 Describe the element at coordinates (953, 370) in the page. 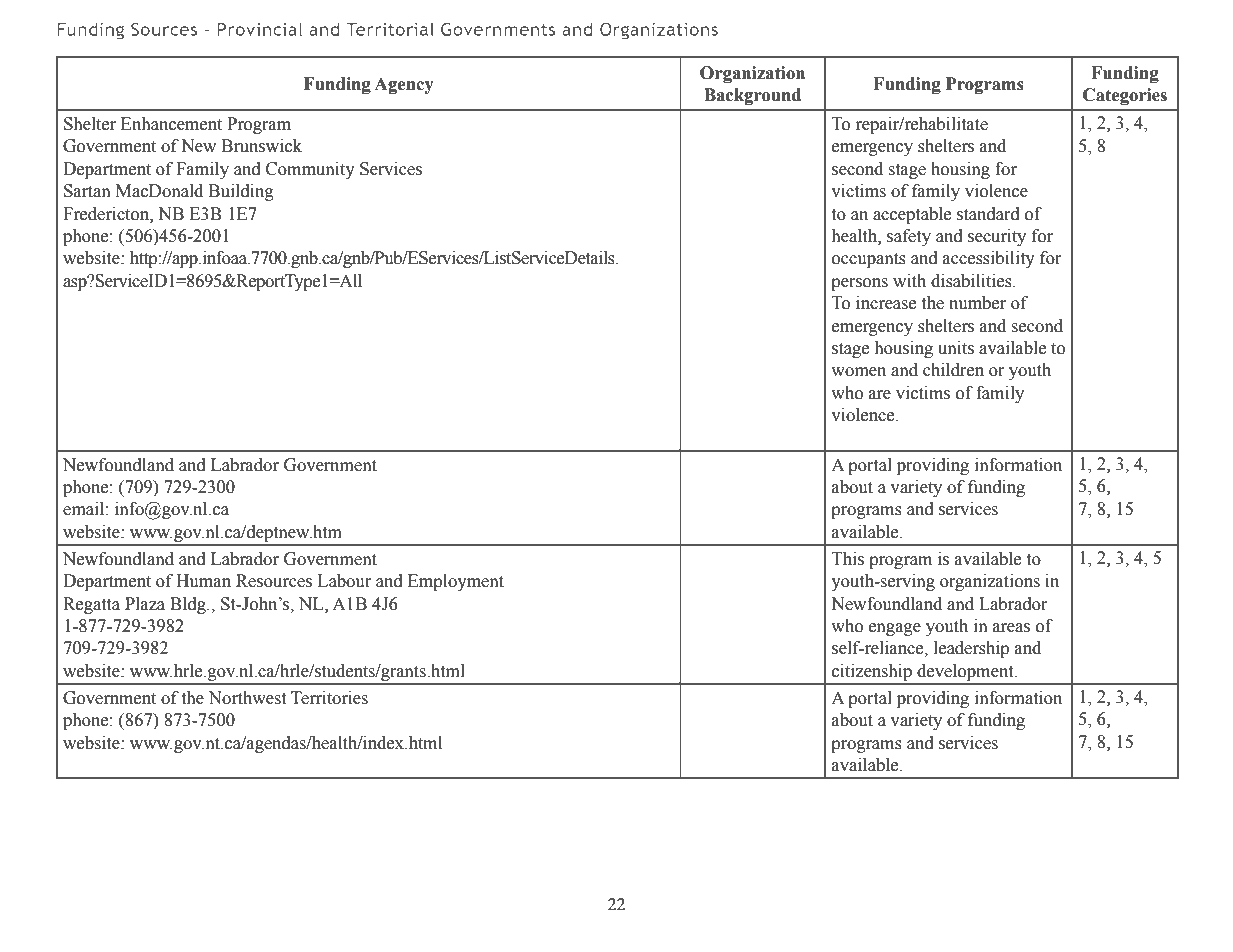

I see `children` at that location.
